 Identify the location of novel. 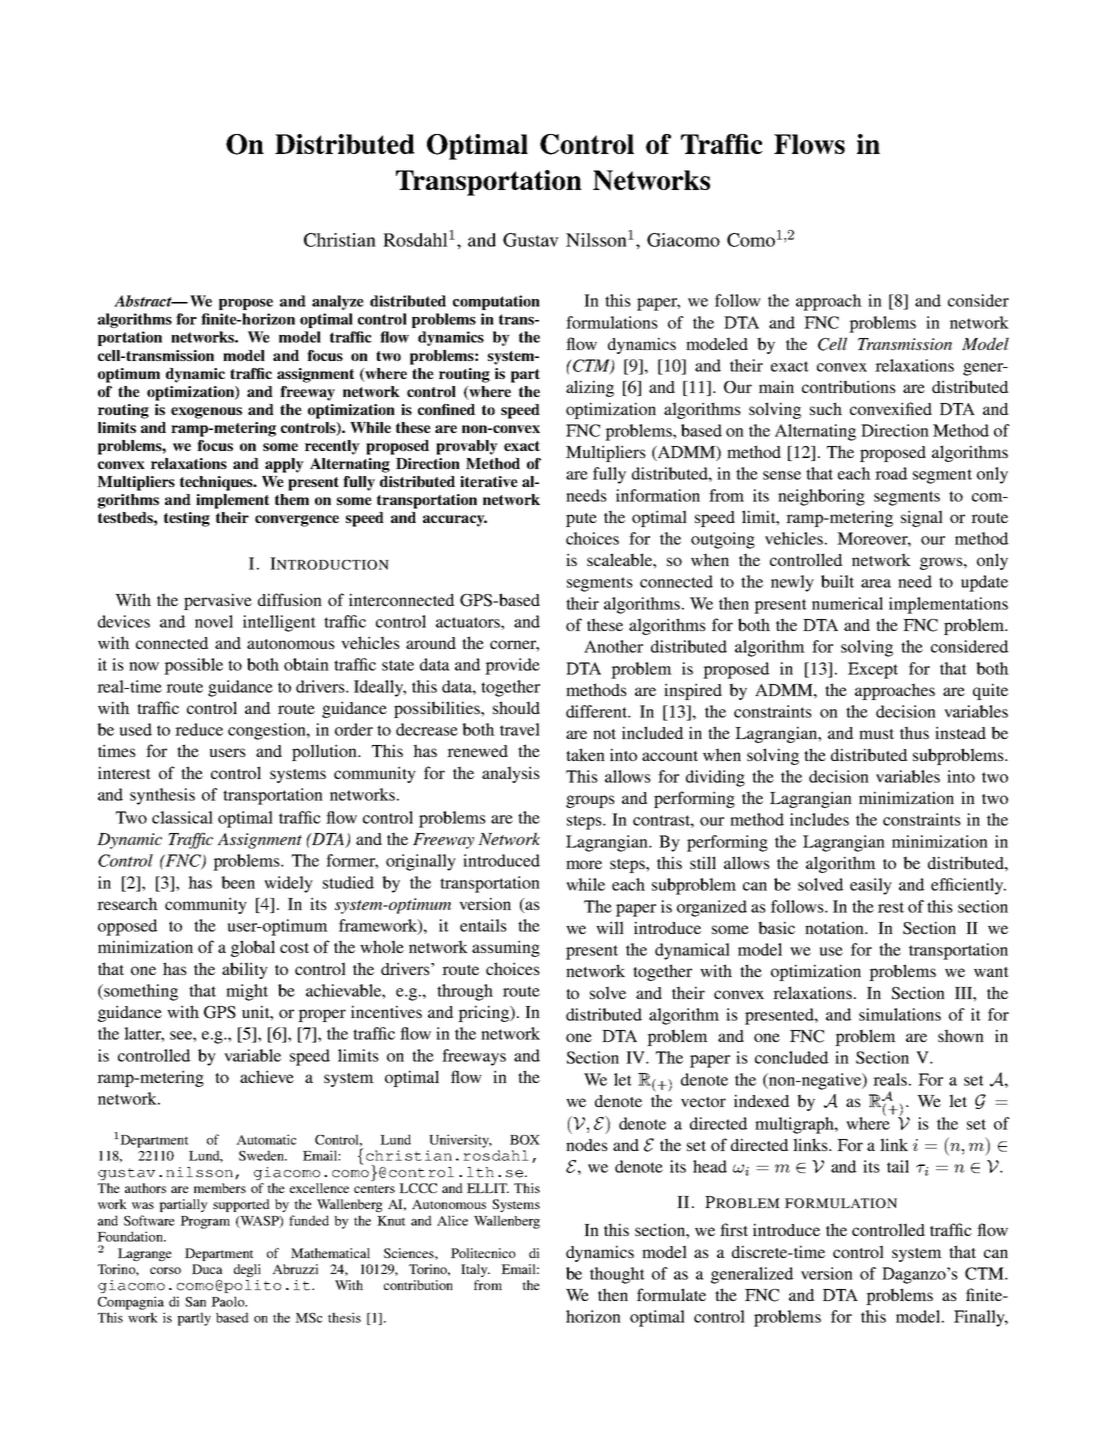
(214, 621).
